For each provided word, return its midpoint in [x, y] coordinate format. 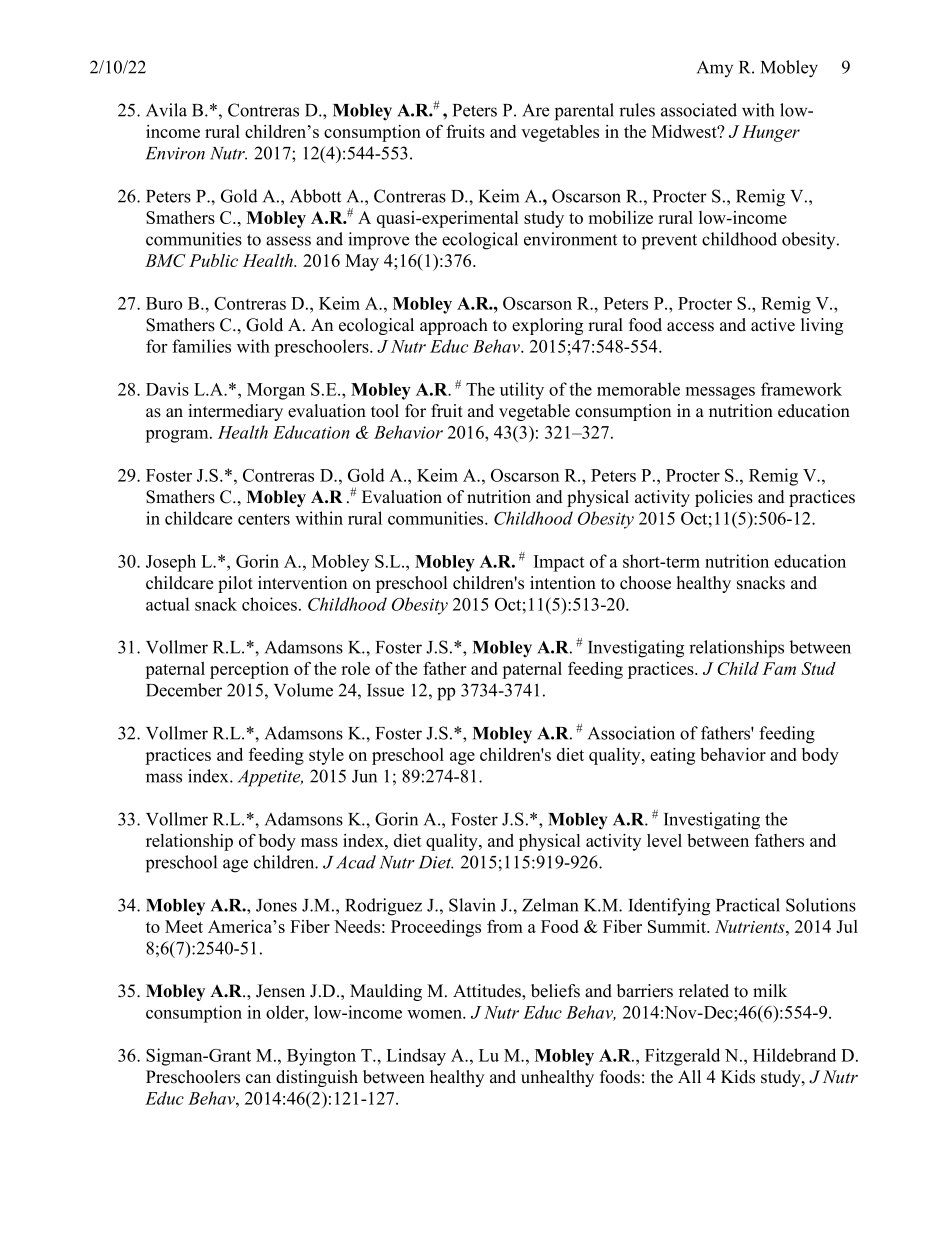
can [258, 1079]
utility [522, 391]
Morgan [276, 391]
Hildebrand [794, 1055]
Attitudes [488, 991]
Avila [166, 110]
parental [584, 112]
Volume [303, 690]
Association [631, 733]
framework [801, 389]
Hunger [771, 133]
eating [672, 756]
